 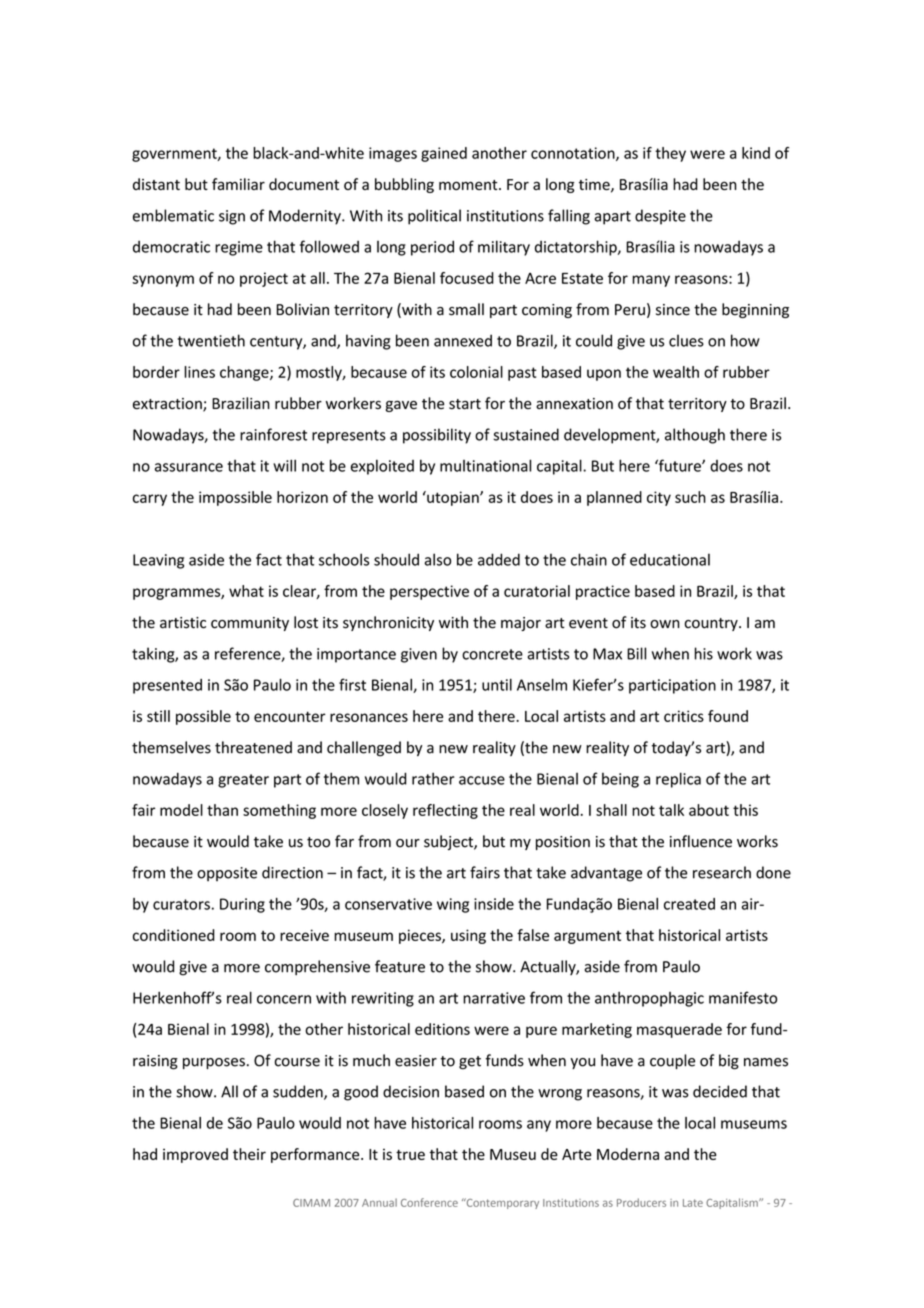 What do you see at coordinates (242, 905) in the image?
I see `During` at bounding box center [242, 905].
